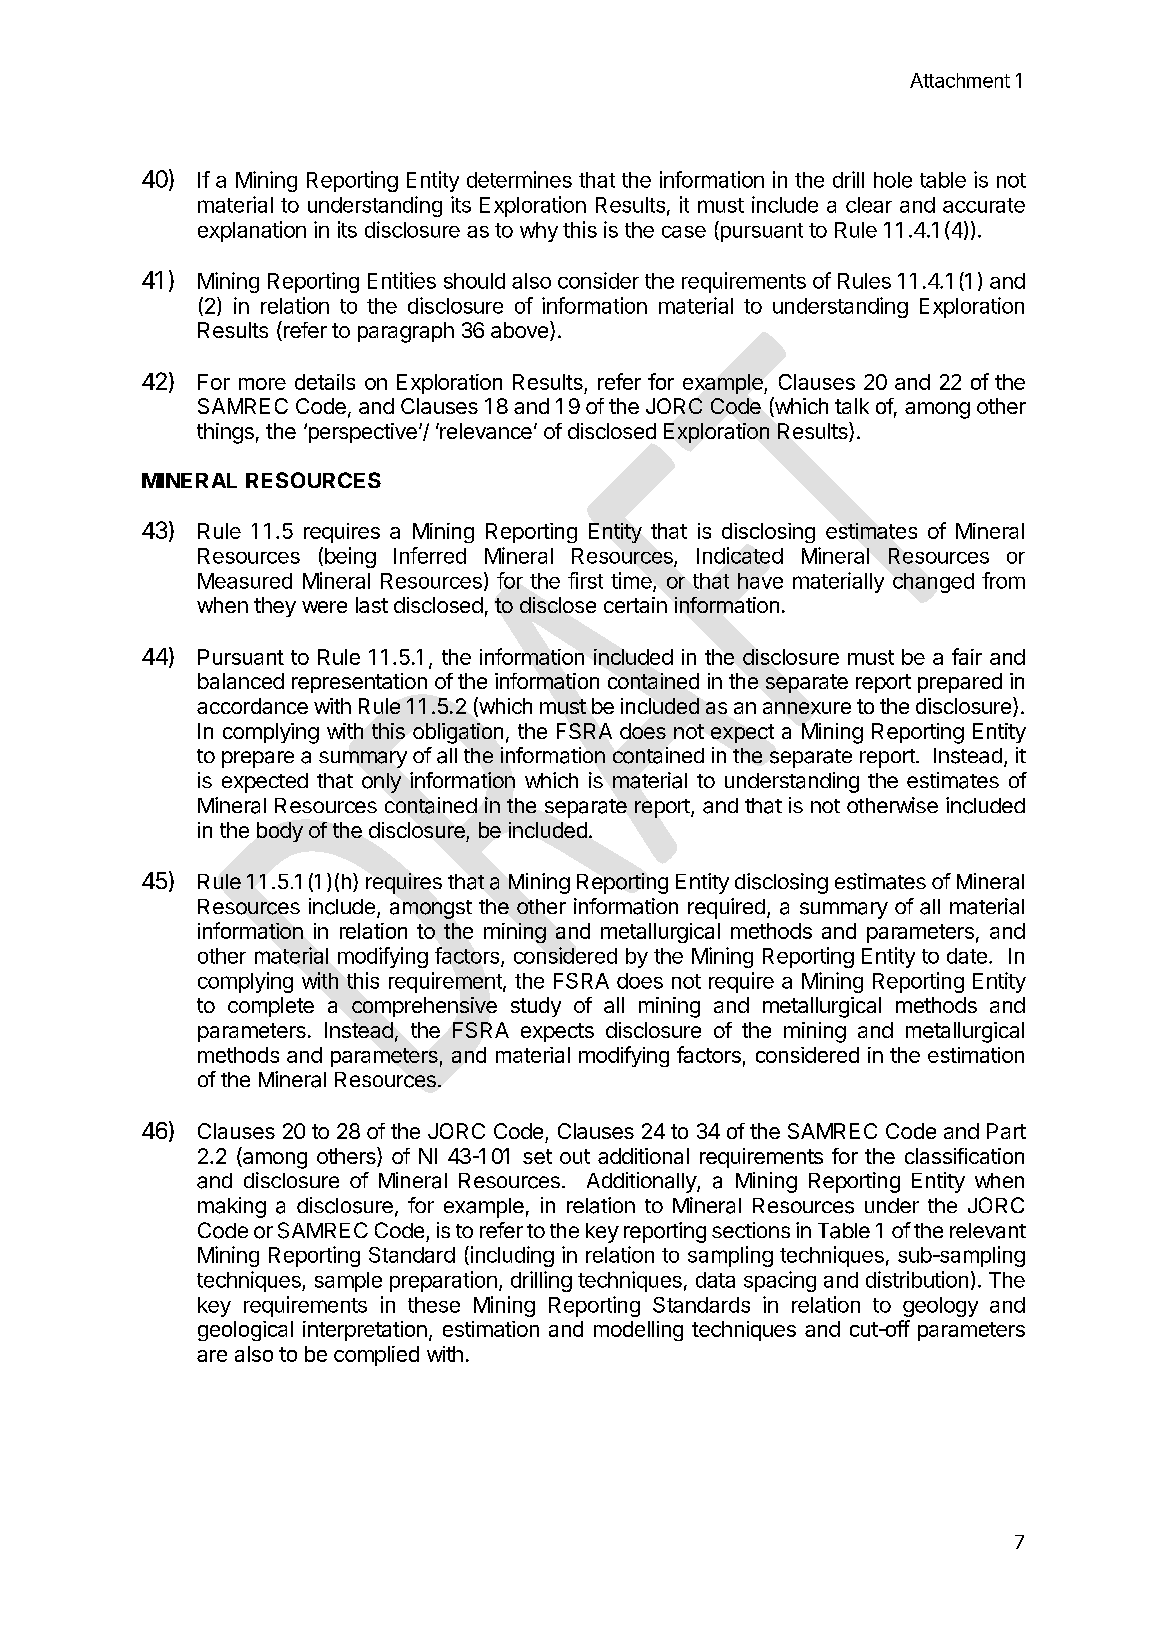 The height and width of the document is (1649, 1166). What do you see at coordinates (967, 656) in the document?
I see `fair` at bounding box center [967, 656].
